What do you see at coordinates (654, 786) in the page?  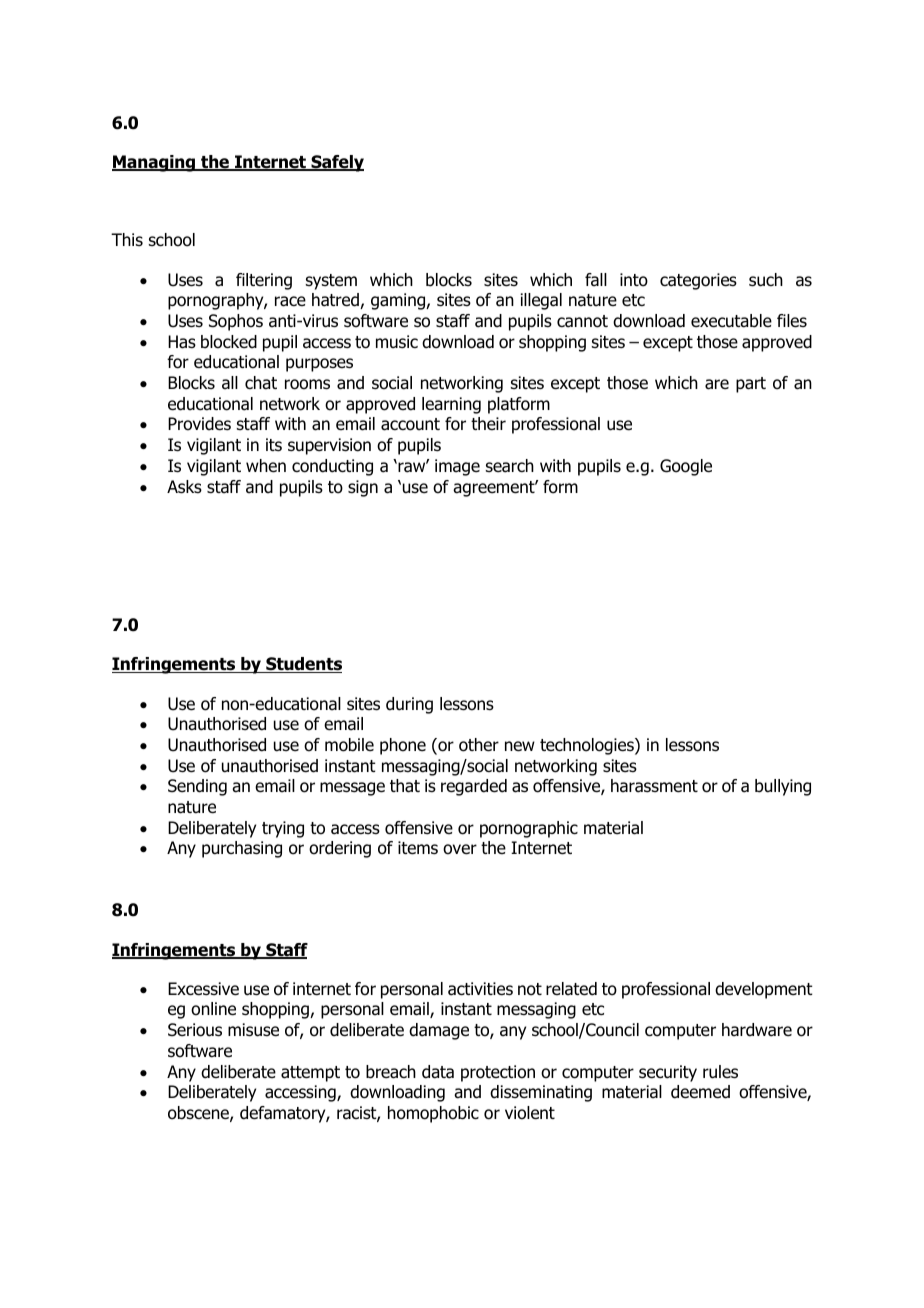 I see `harassment` at bounding box center [654, 786].
